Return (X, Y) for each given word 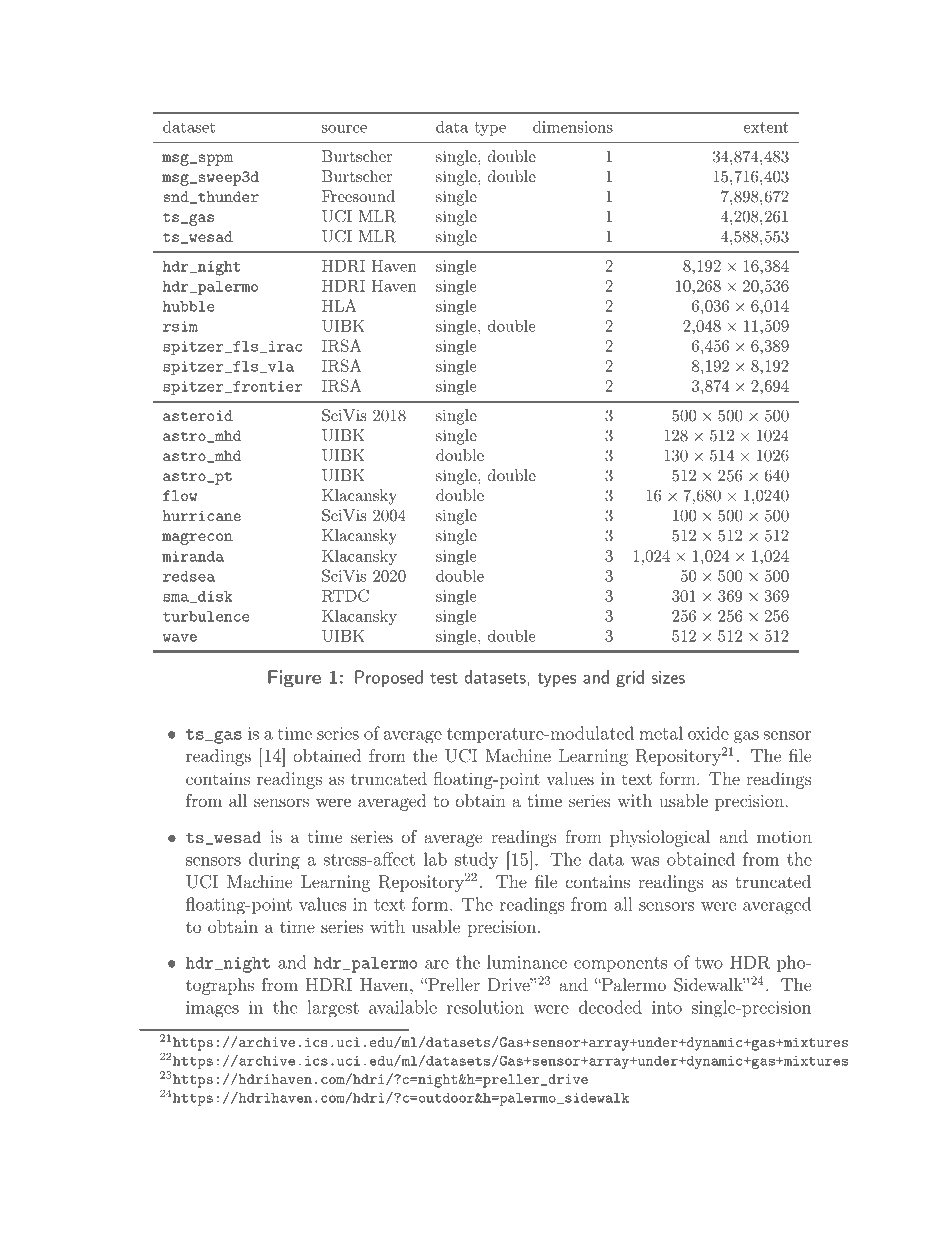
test (444, 678)
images (212, 1009)
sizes (668, 677)
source (344, 129)
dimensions (573, 126)
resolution (485, 1007)
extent (766, 127)
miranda (193, 556)
